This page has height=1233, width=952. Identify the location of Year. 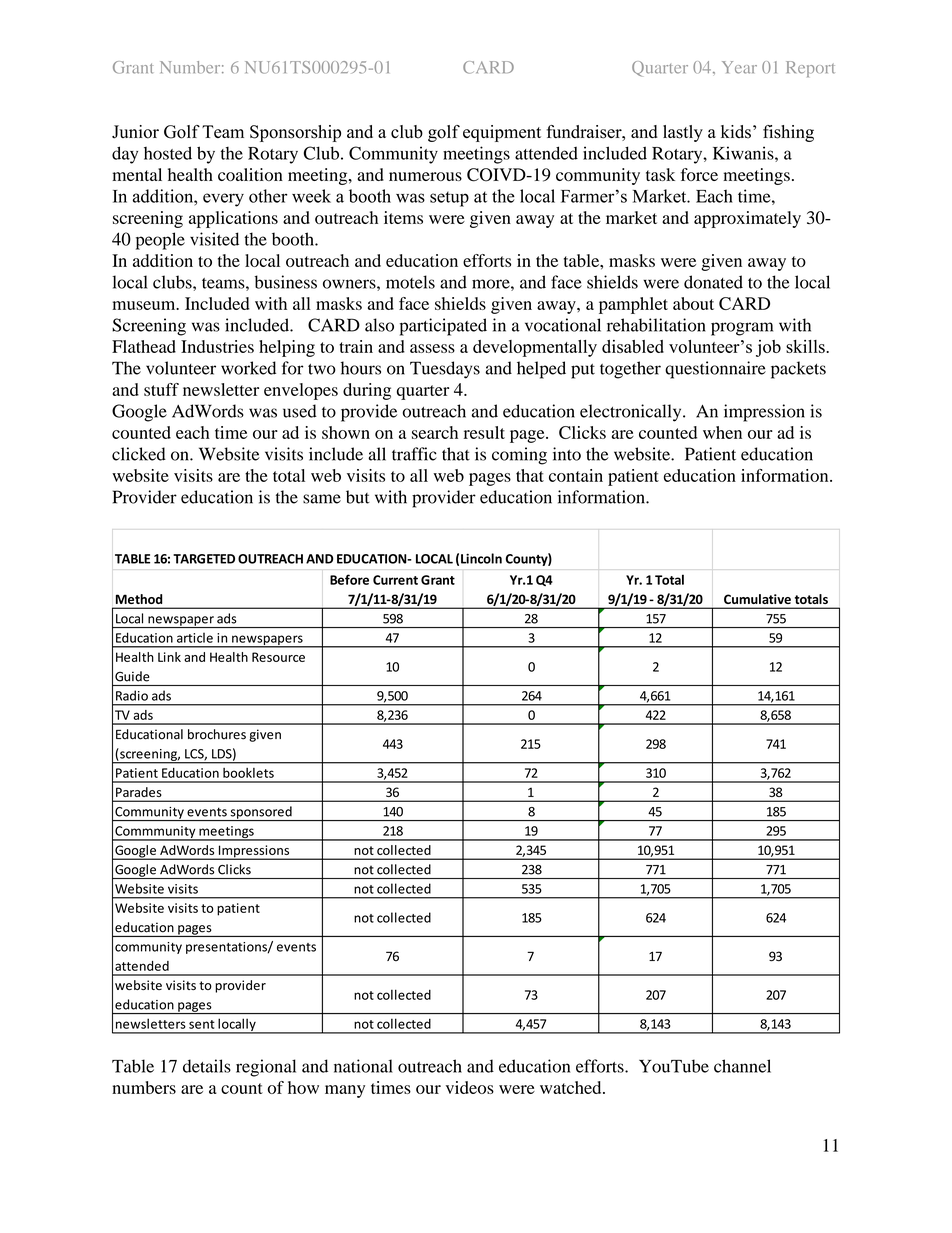
(739, 67).
